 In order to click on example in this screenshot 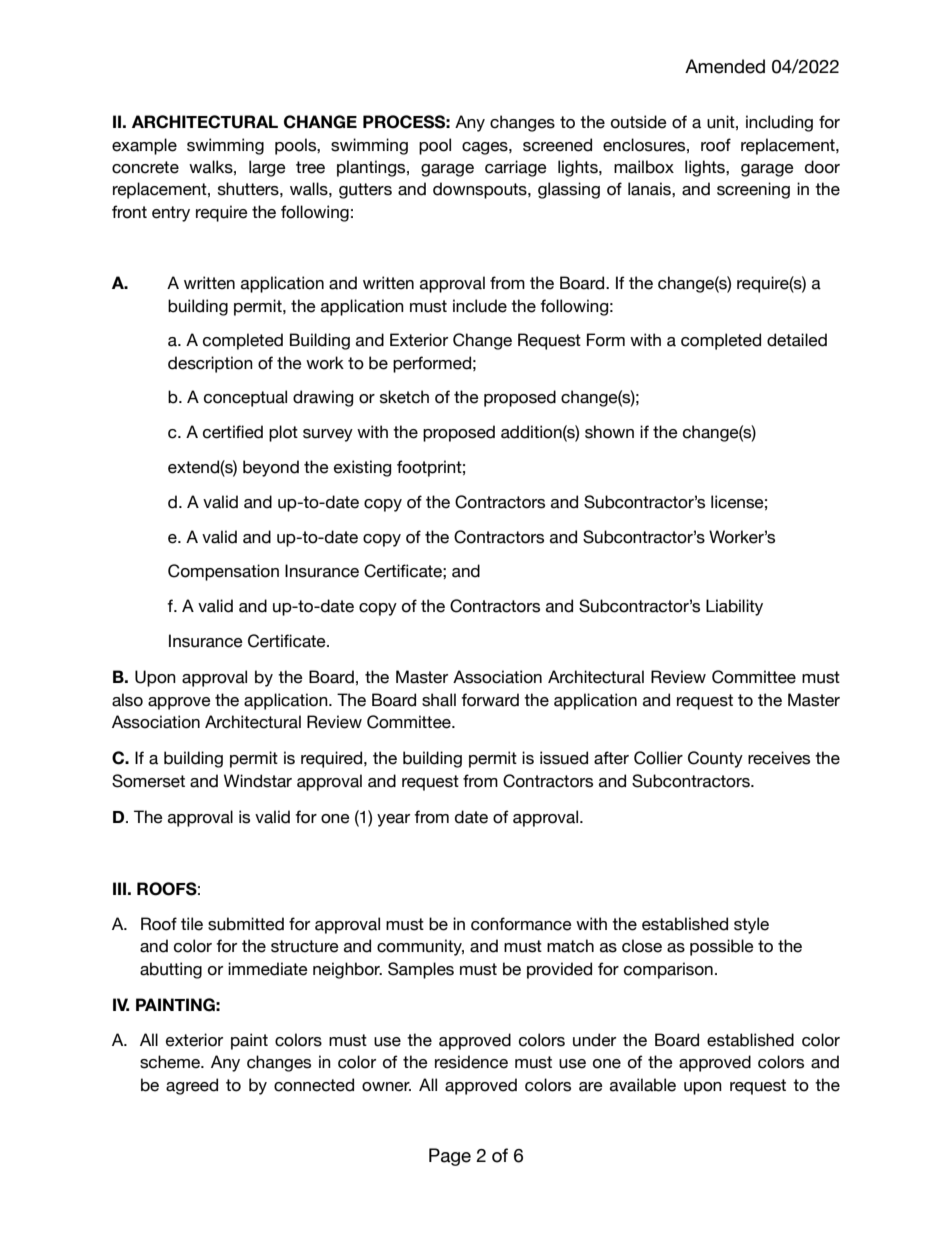, I will do `click(144, 146)`.
